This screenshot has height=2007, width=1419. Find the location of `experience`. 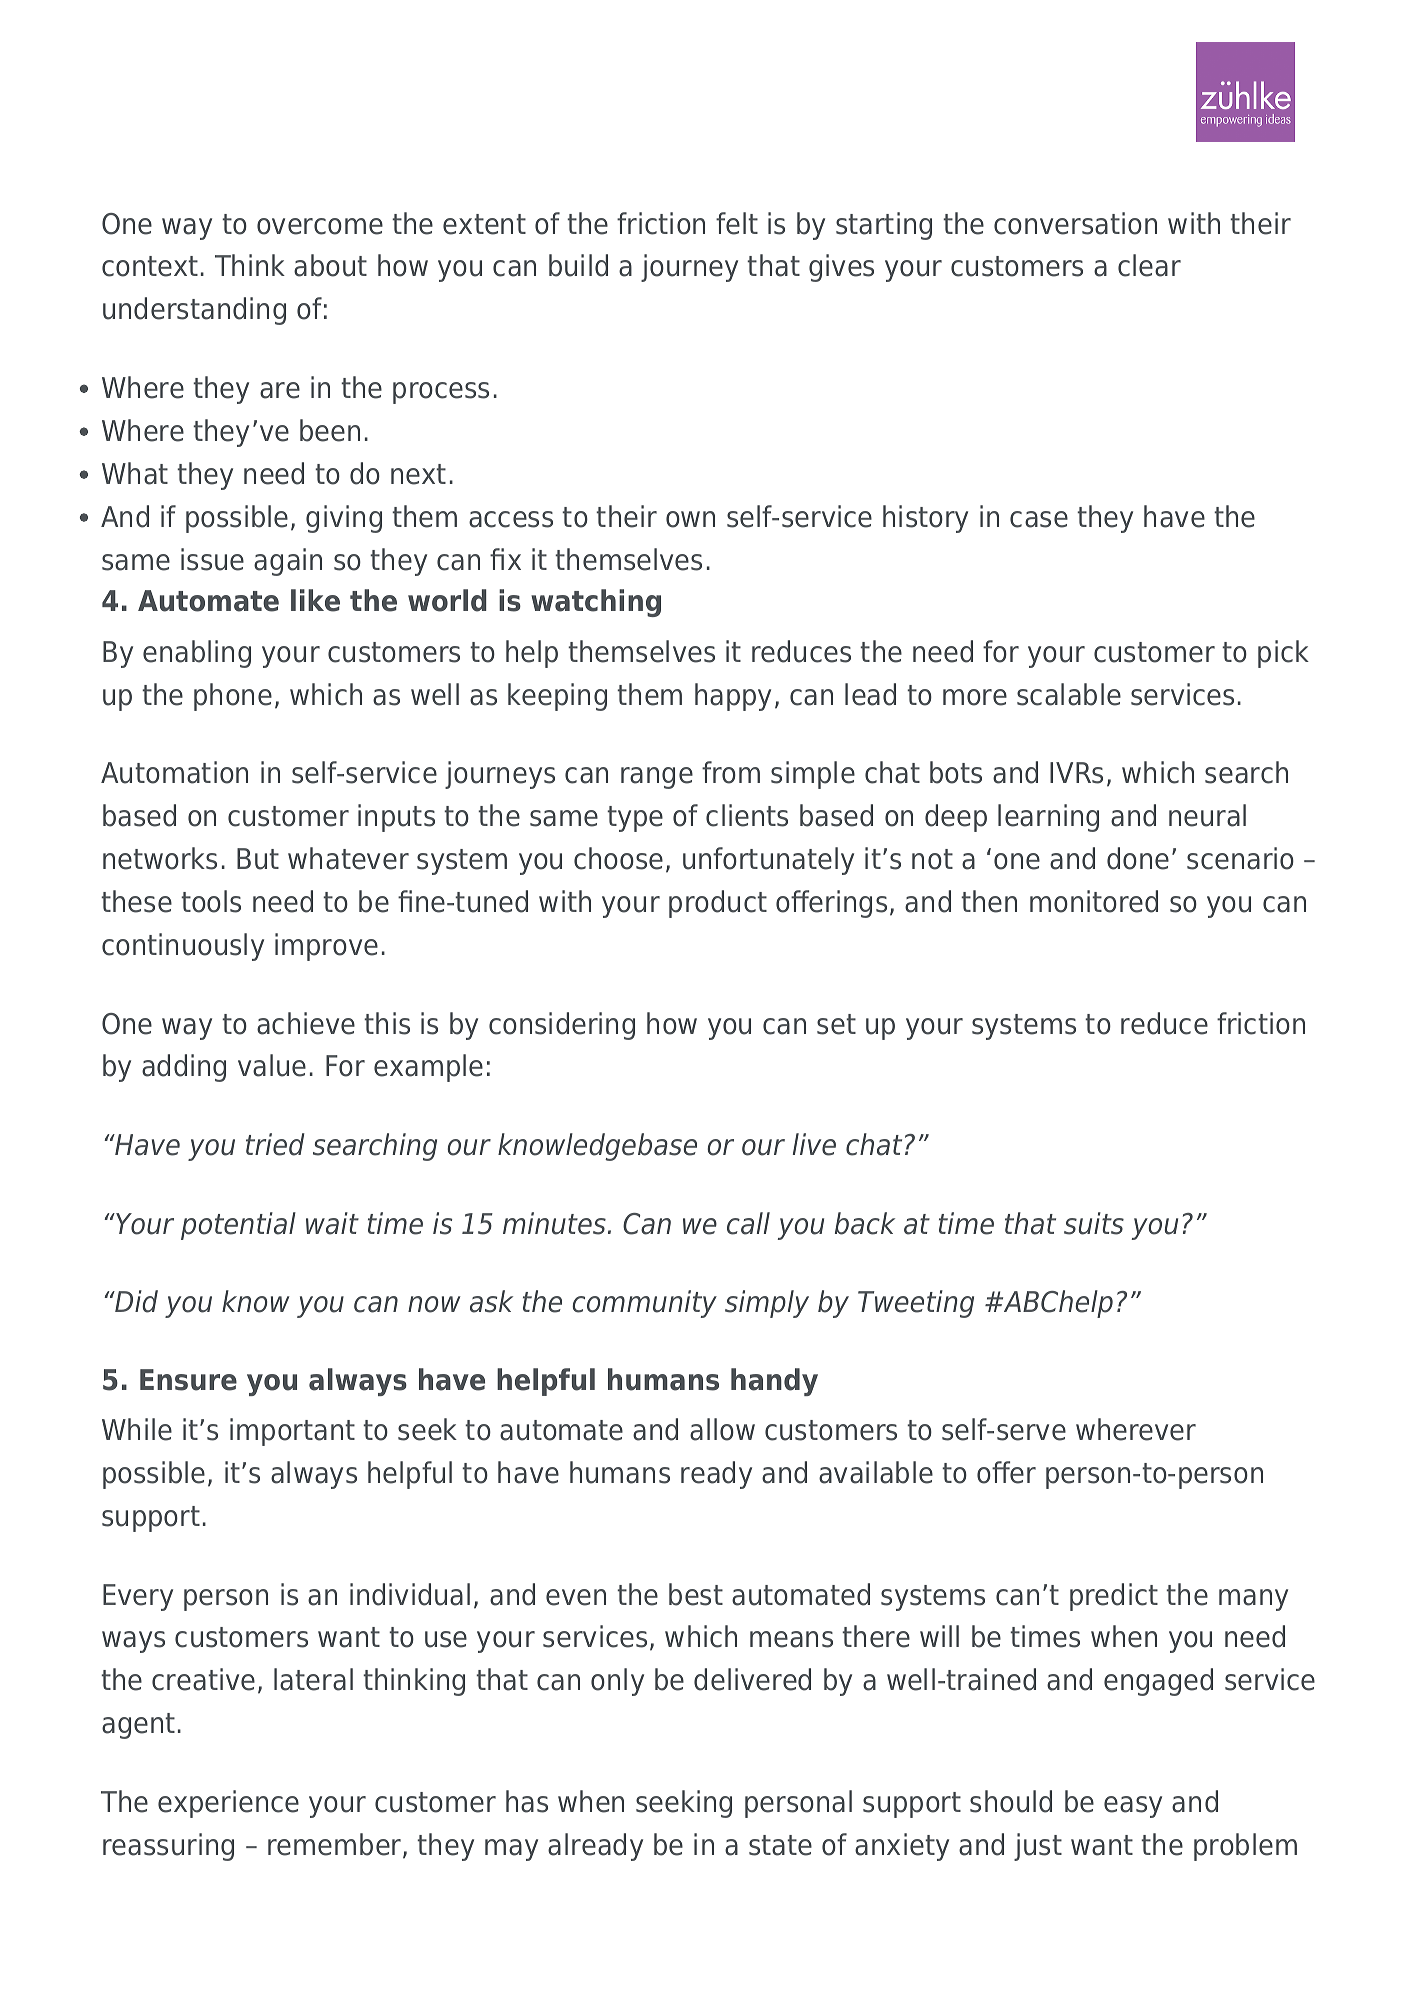

experience is located at coordinates (228, 1804).
